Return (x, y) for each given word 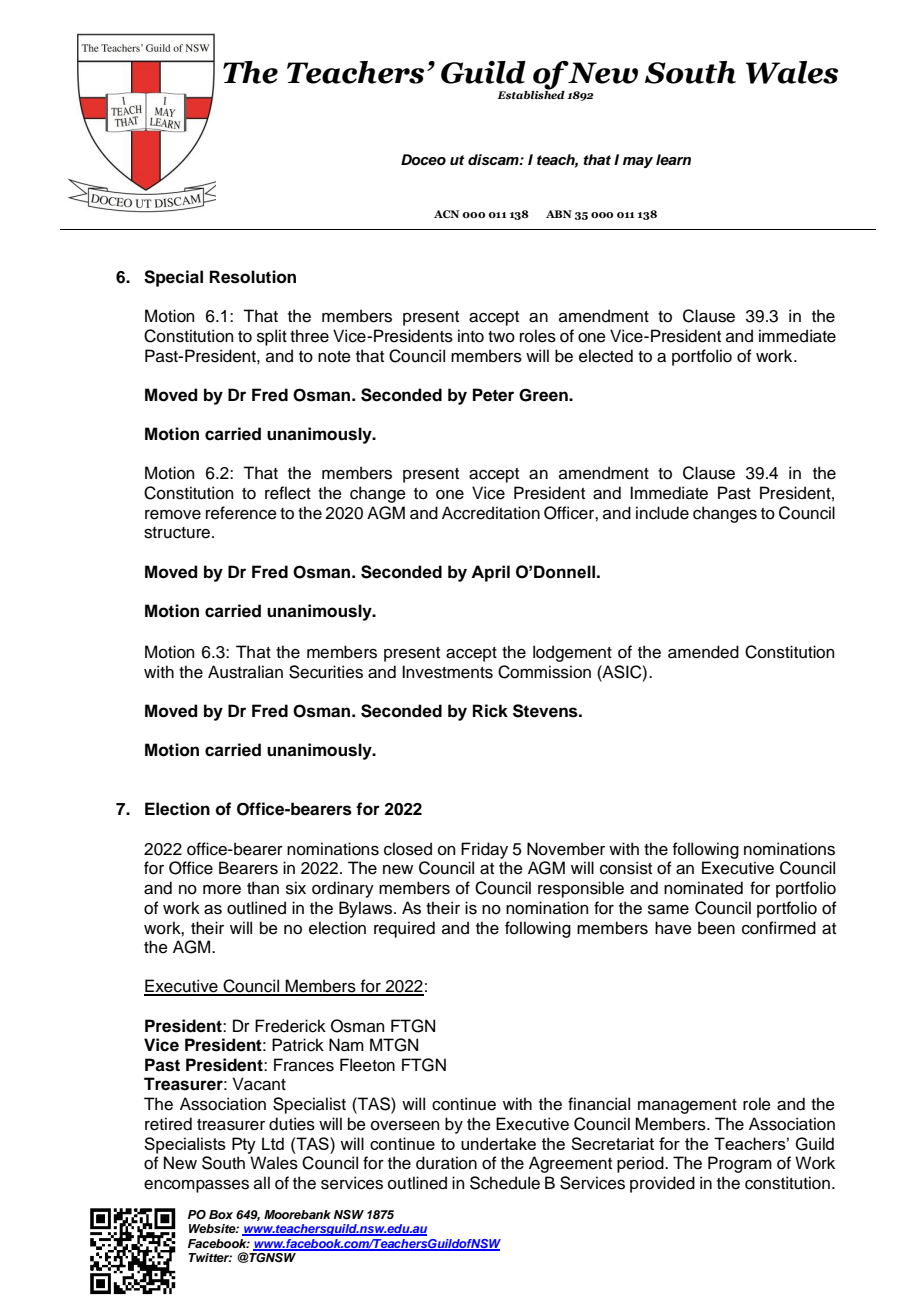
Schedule (505, 1183)
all (262, 1183)
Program (740, 1164)
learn (673, 160)
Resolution (253, 277)
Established (531, 94)
